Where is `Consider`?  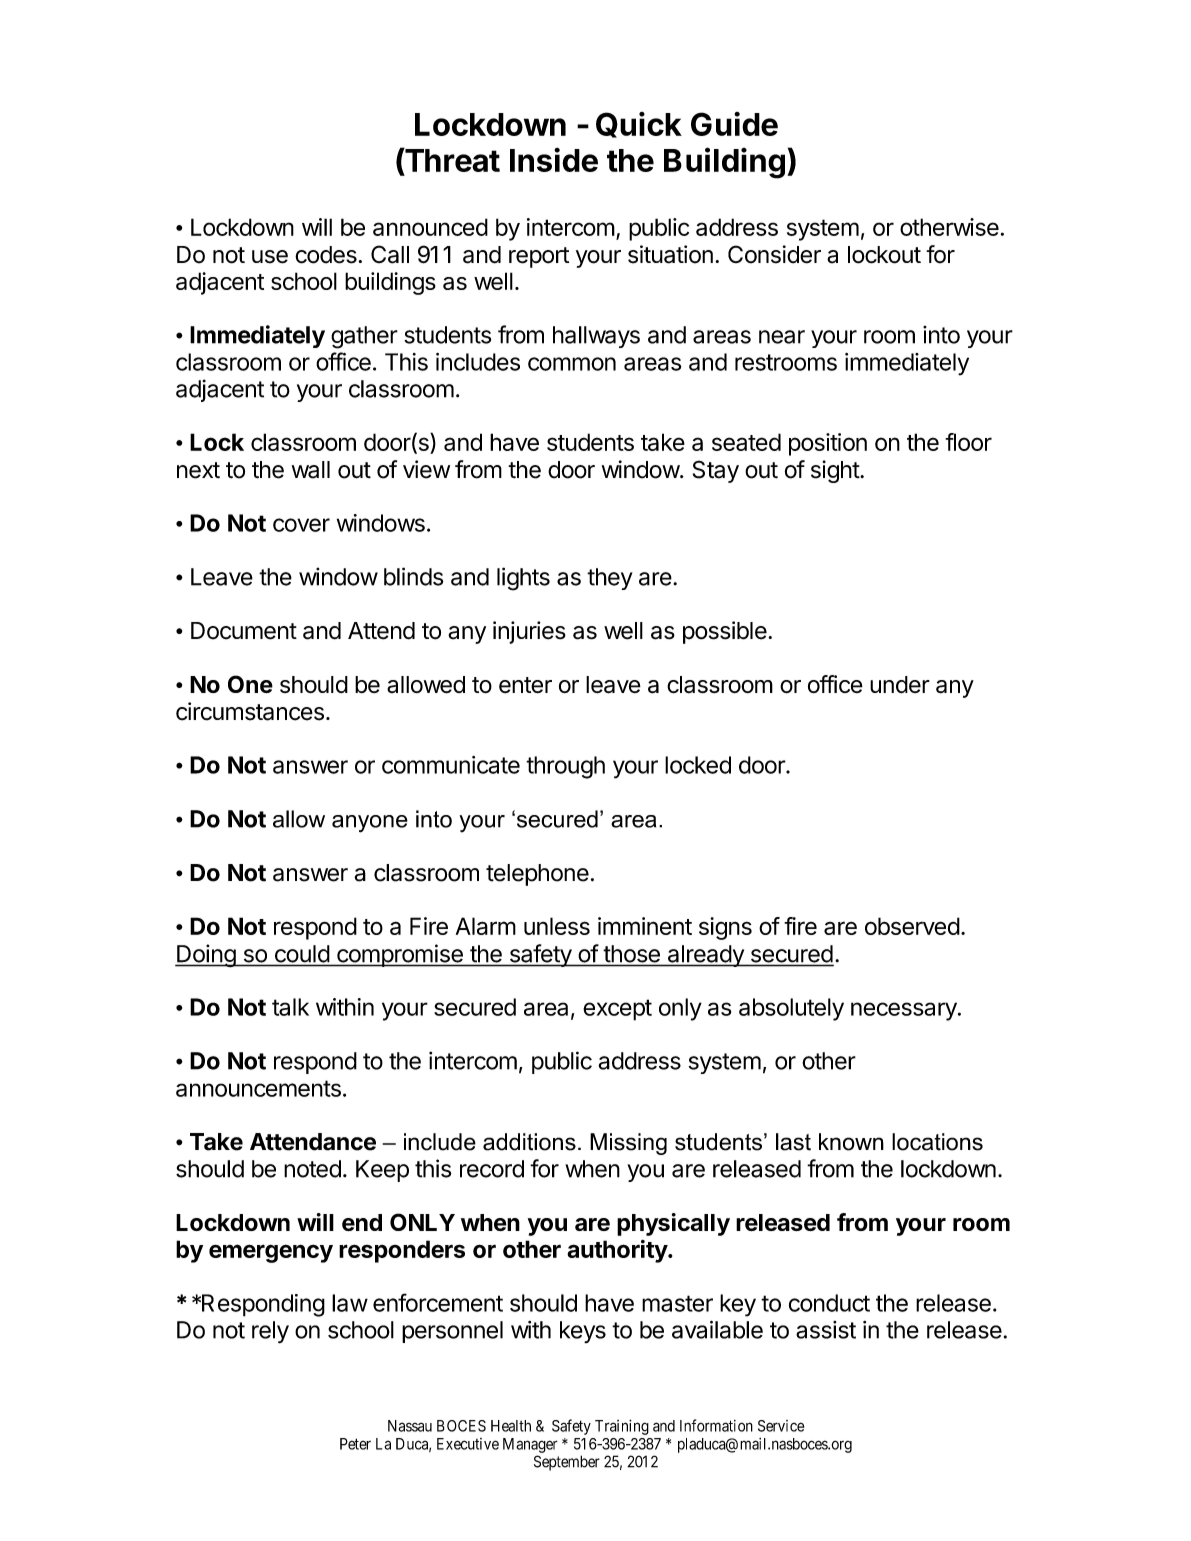
Consider is located at coordinates (774, 254).
